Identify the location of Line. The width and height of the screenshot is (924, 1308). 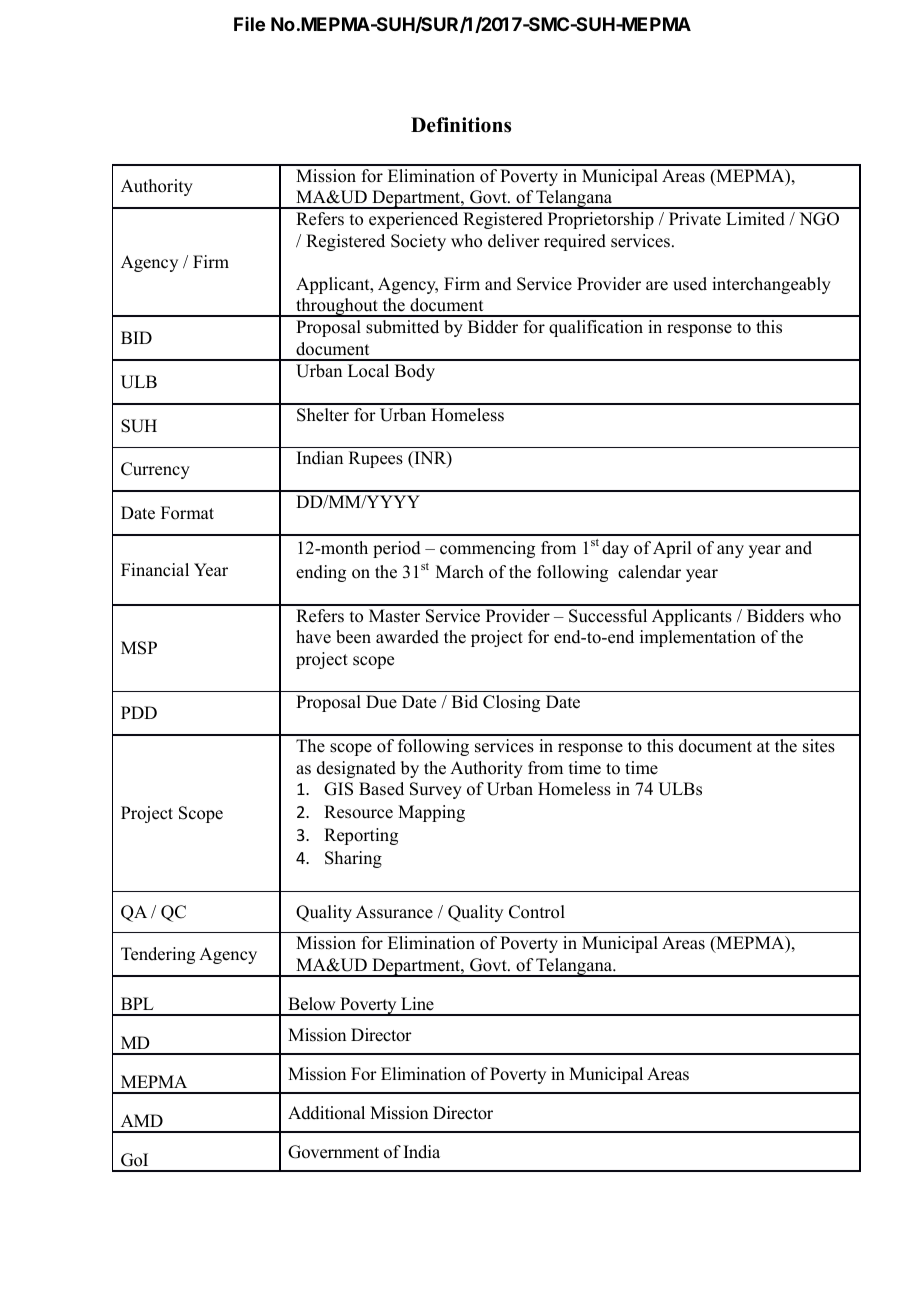
(417, 1004).
